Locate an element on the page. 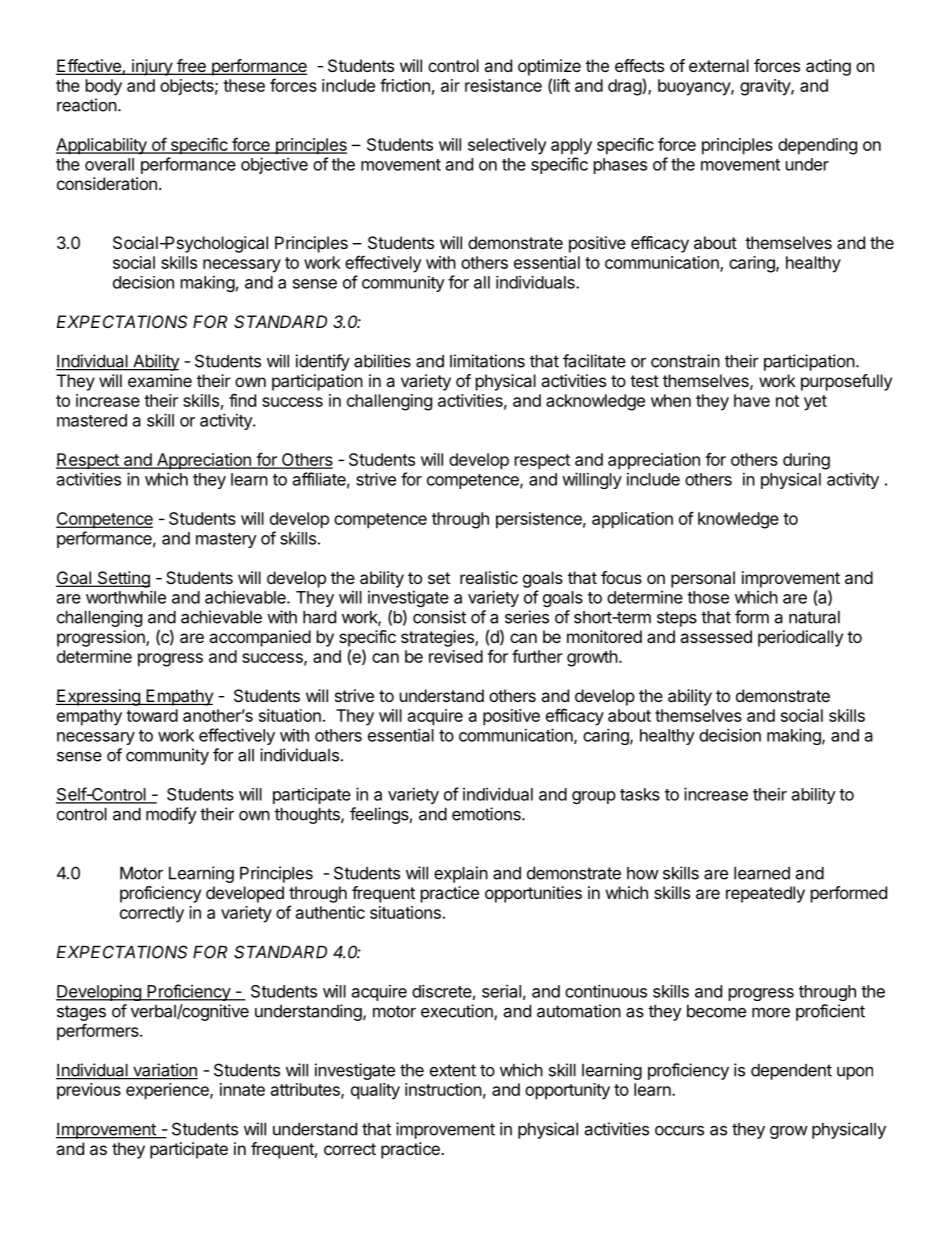 Image resolution: width=952 pixels, height=1233 pixels. repeatedly is located at coordinates (765, 894).
